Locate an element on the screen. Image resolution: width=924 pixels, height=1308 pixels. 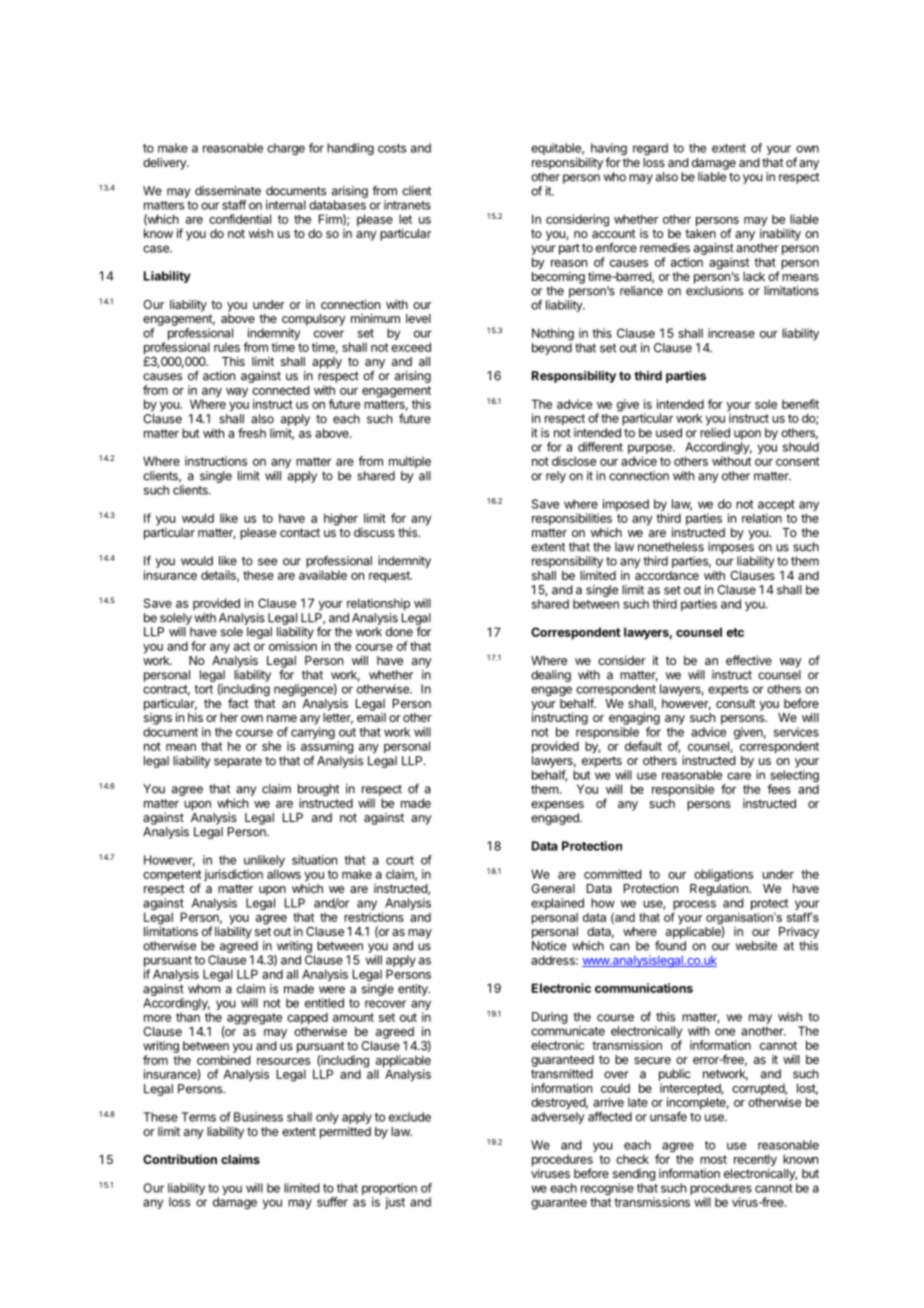
taken is located at coordinates (700, 233).
